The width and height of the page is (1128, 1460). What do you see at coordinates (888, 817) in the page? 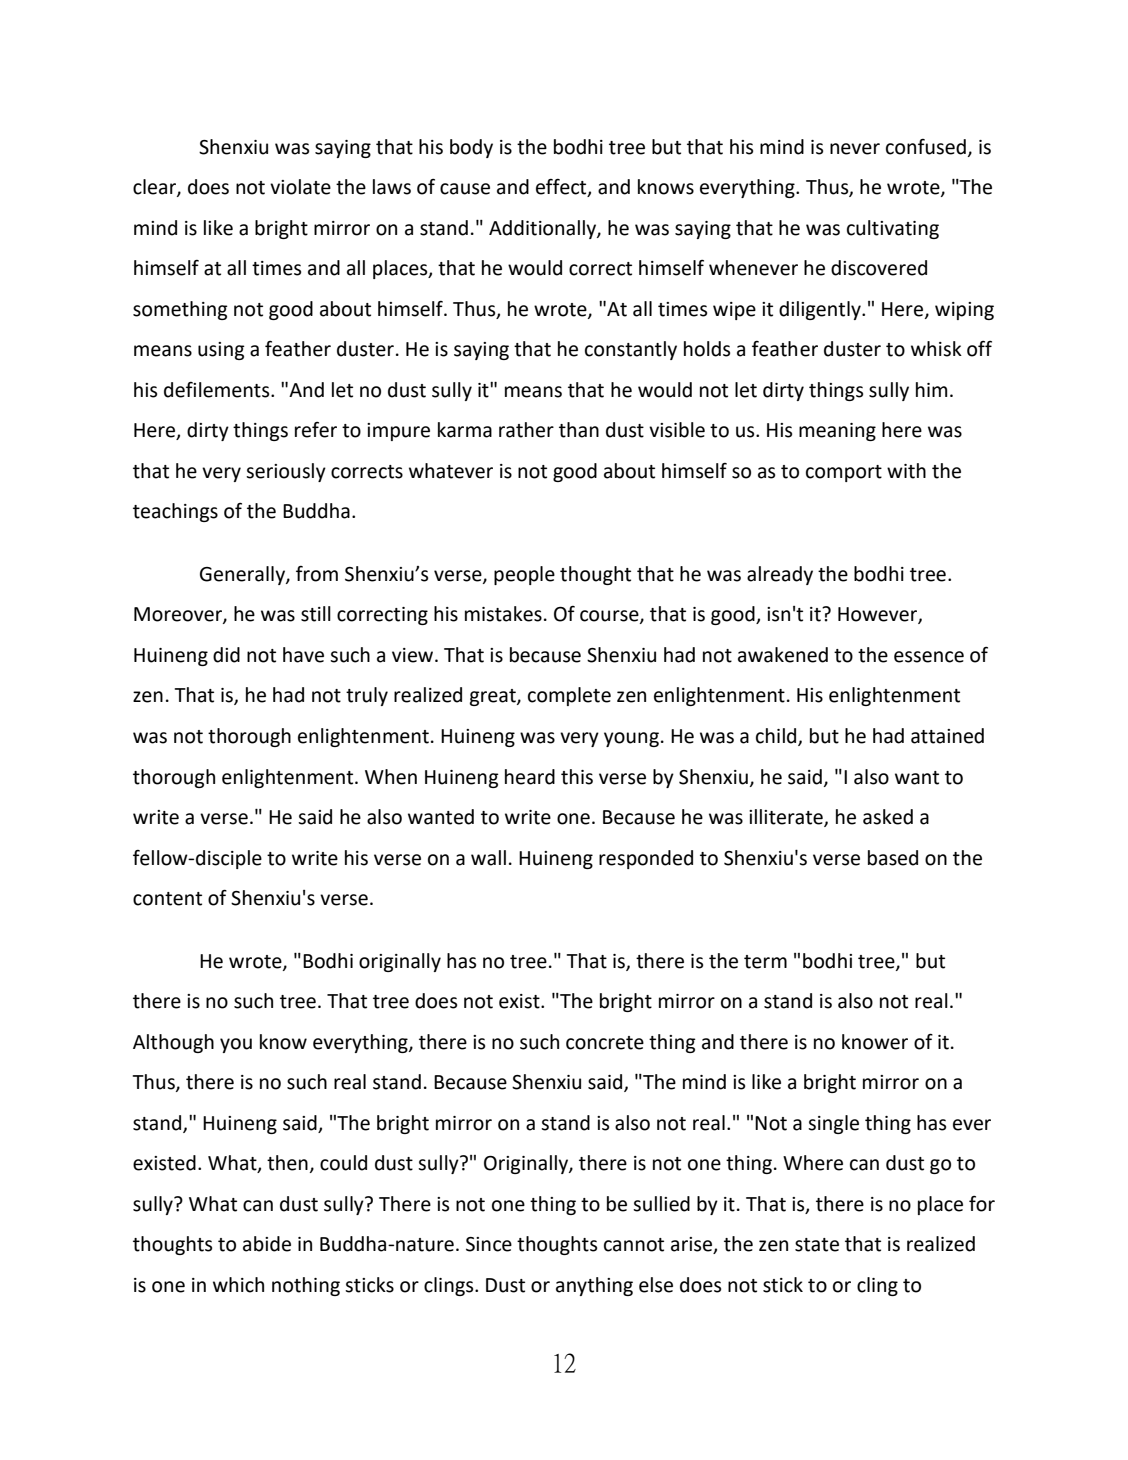
I see `asked` at bounding box center [888, 817].
